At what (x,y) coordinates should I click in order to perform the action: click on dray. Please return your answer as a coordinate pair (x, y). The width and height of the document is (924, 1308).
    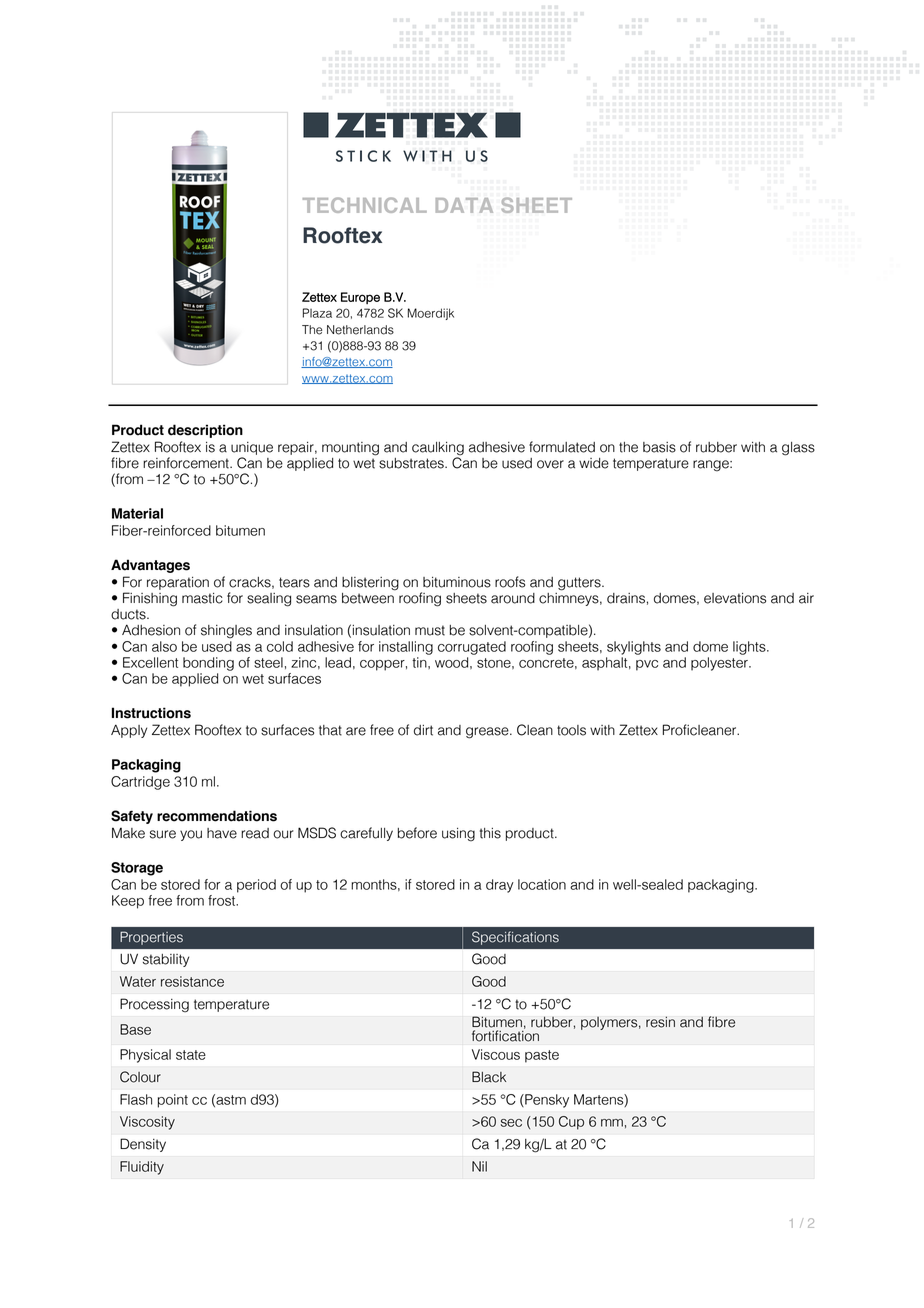
    Looking at the image, I should click on (500, 886).
